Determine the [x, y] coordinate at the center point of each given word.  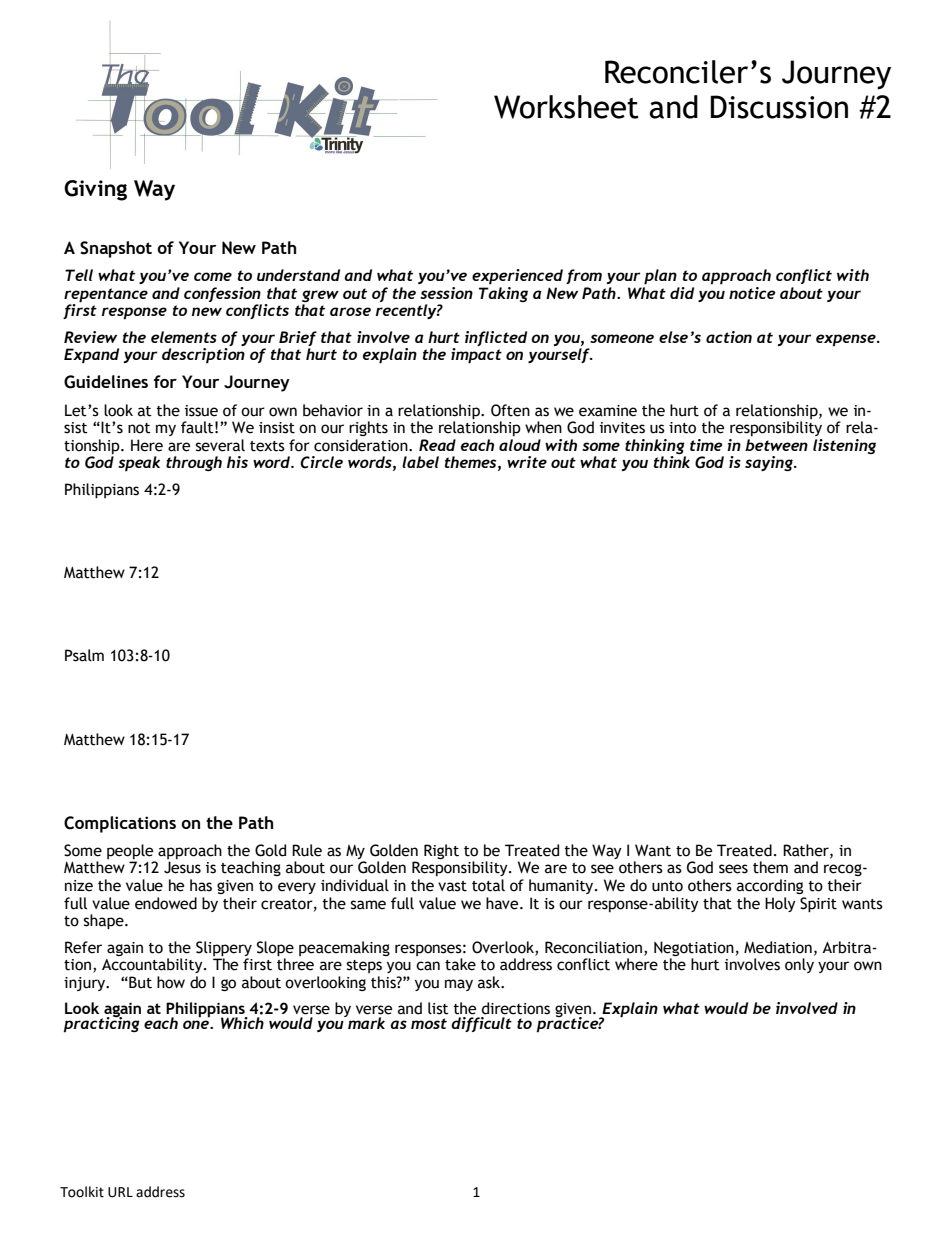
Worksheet [566, 107]
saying [770, 463]
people [131, 853]
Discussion [779, 107]
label [420, 462]
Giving [95, 190]
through [194, 463]
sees [733, 869]
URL [120, 1192]
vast [452, 886]
